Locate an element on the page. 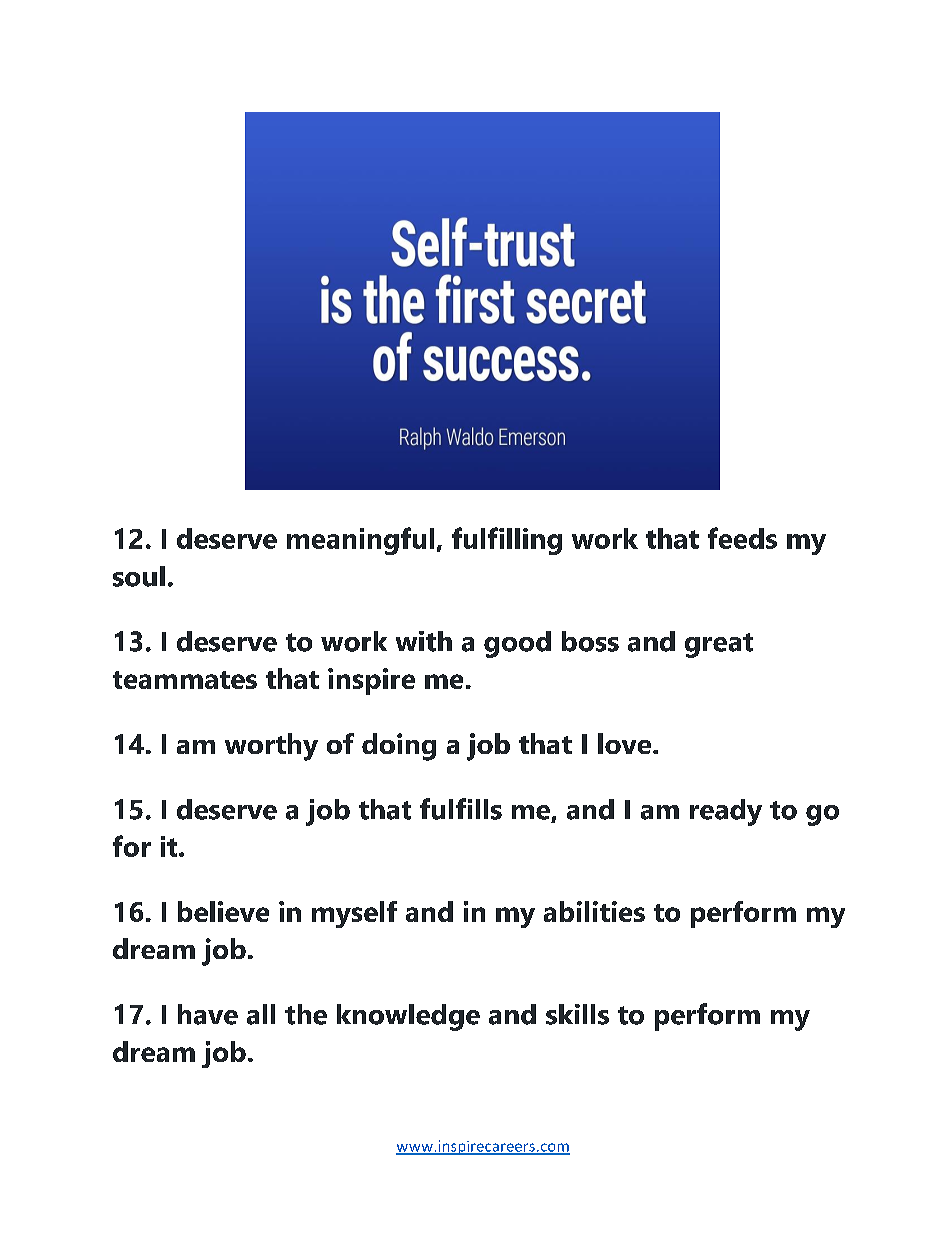 The height and width of the image is (1233, 952). with is located at coordinates (424, 641).
